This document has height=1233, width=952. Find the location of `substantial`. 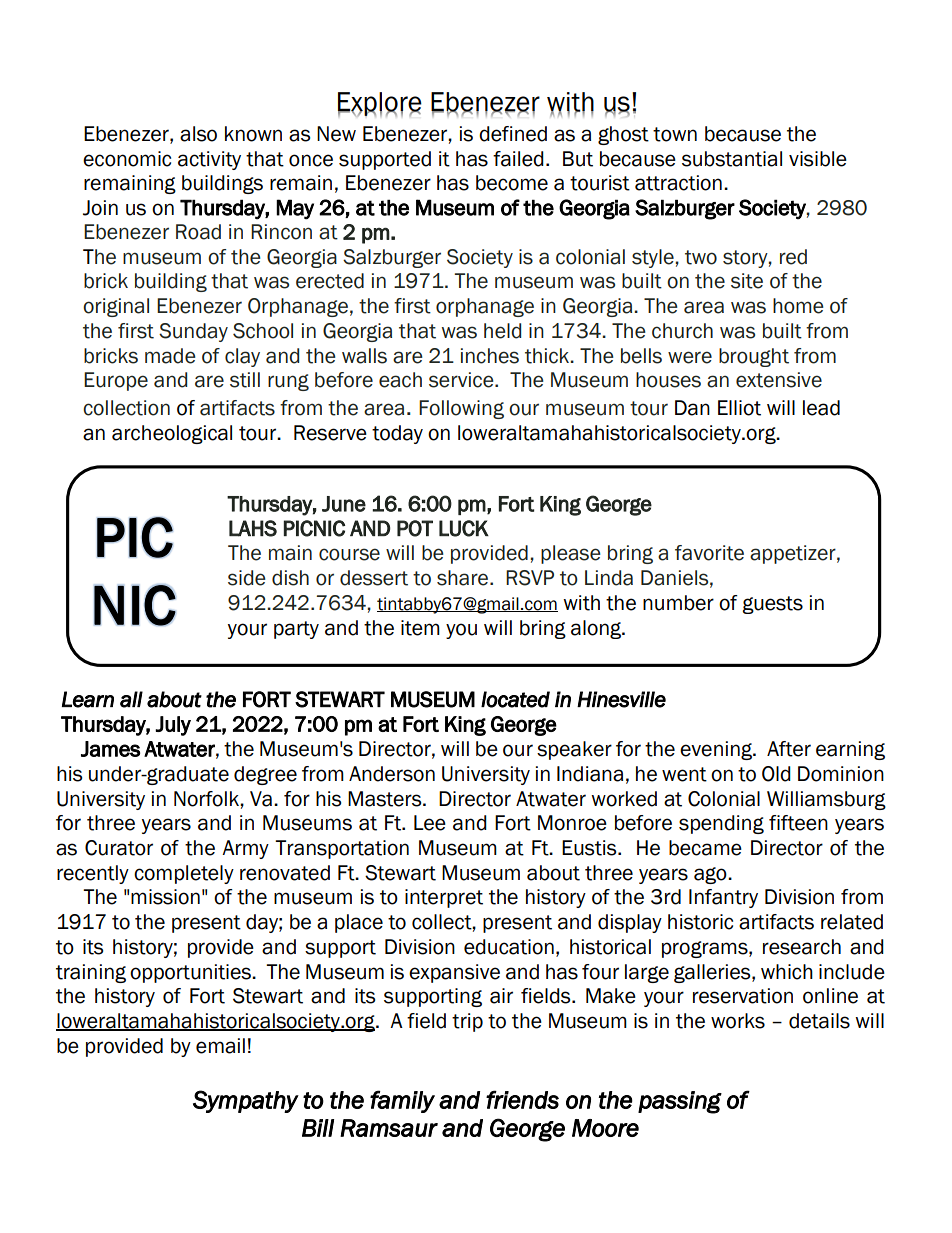

substantial is located at coordinates (732, 159).
